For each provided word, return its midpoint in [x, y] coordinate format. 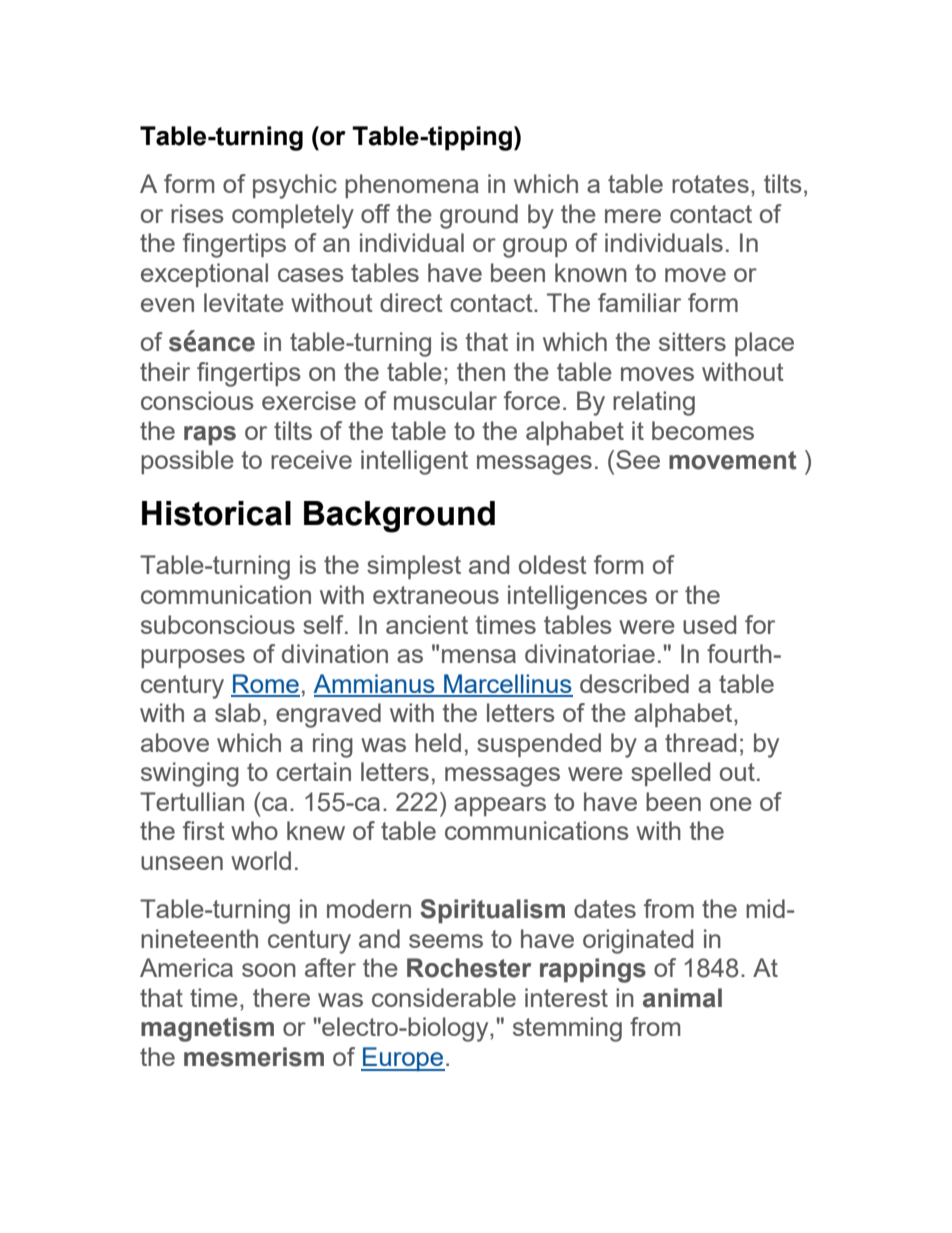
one [731, 804]
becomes [703, 430]
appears [500, 806]
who [254, 830]
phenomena [412, 186]
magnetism [207, 1029]
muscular [445, 400]
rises [197, 213]
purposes [193, 658]
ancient [427, 624]
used [709, 624]
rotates [710, 184]
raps [210, 435]
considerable [444, 997]
